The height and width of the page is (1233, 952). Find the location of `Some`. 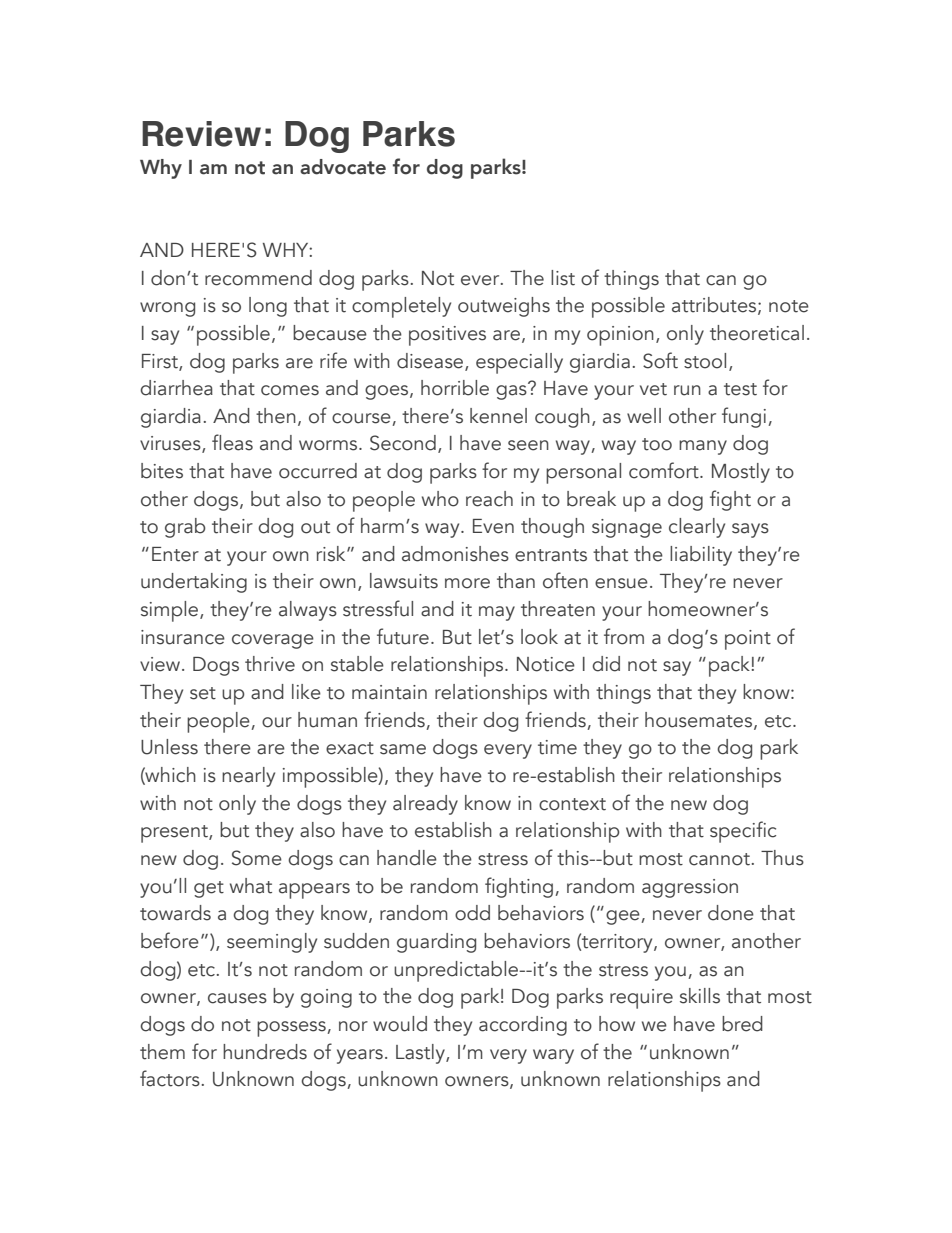

Some is located at coordinates (257, 858).
